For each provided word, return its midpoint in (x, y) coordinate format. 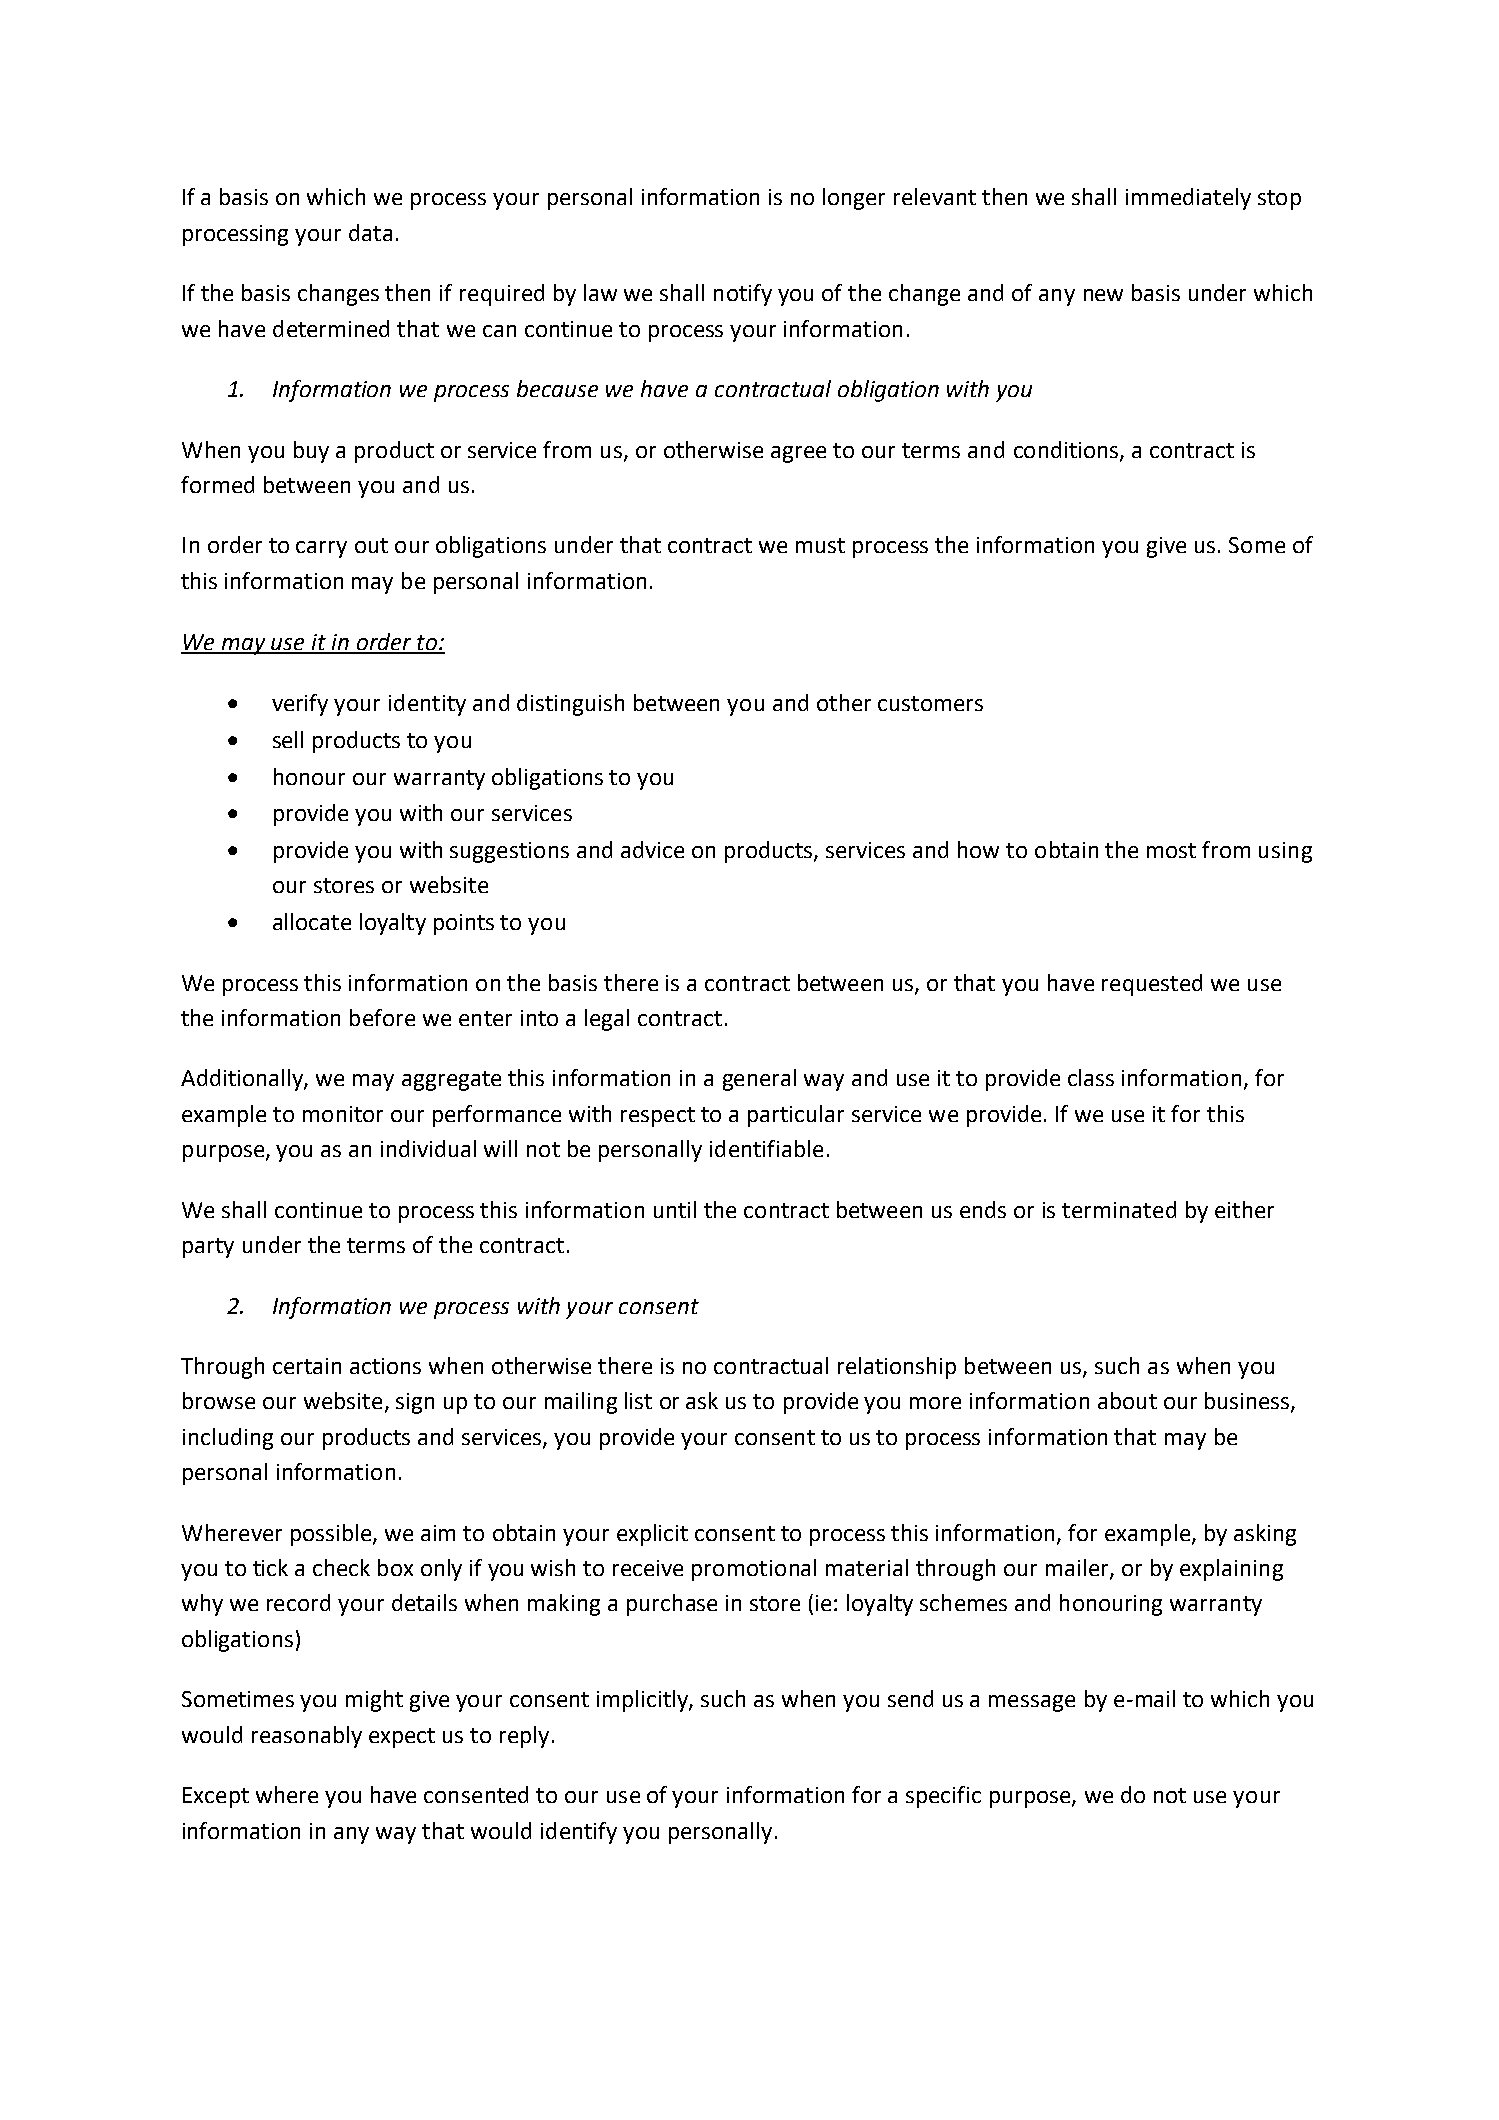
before (382, 1017)
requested (1152, 985)
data (370, 232)
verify (300, 705)
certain (307, 1366)
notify (743, 295)
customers (930, 703)
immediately (1188, 199)
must (820, 545)
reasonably (307, 1737)
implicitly (643, 1701)
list (638, 1400)
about (1127, 1400)
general (759, 1080)
